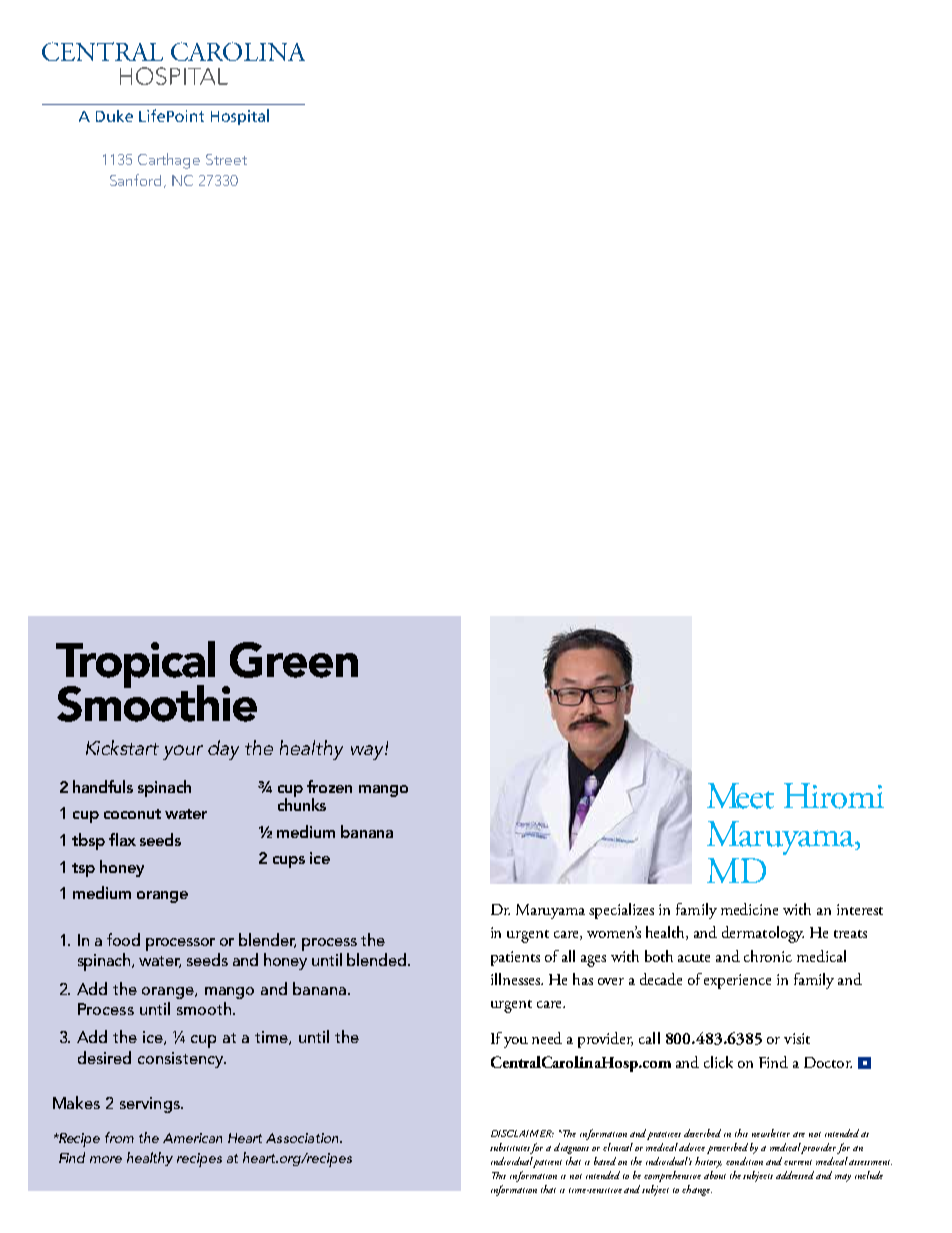  I want to click on Sanford, so click(135, 180).
